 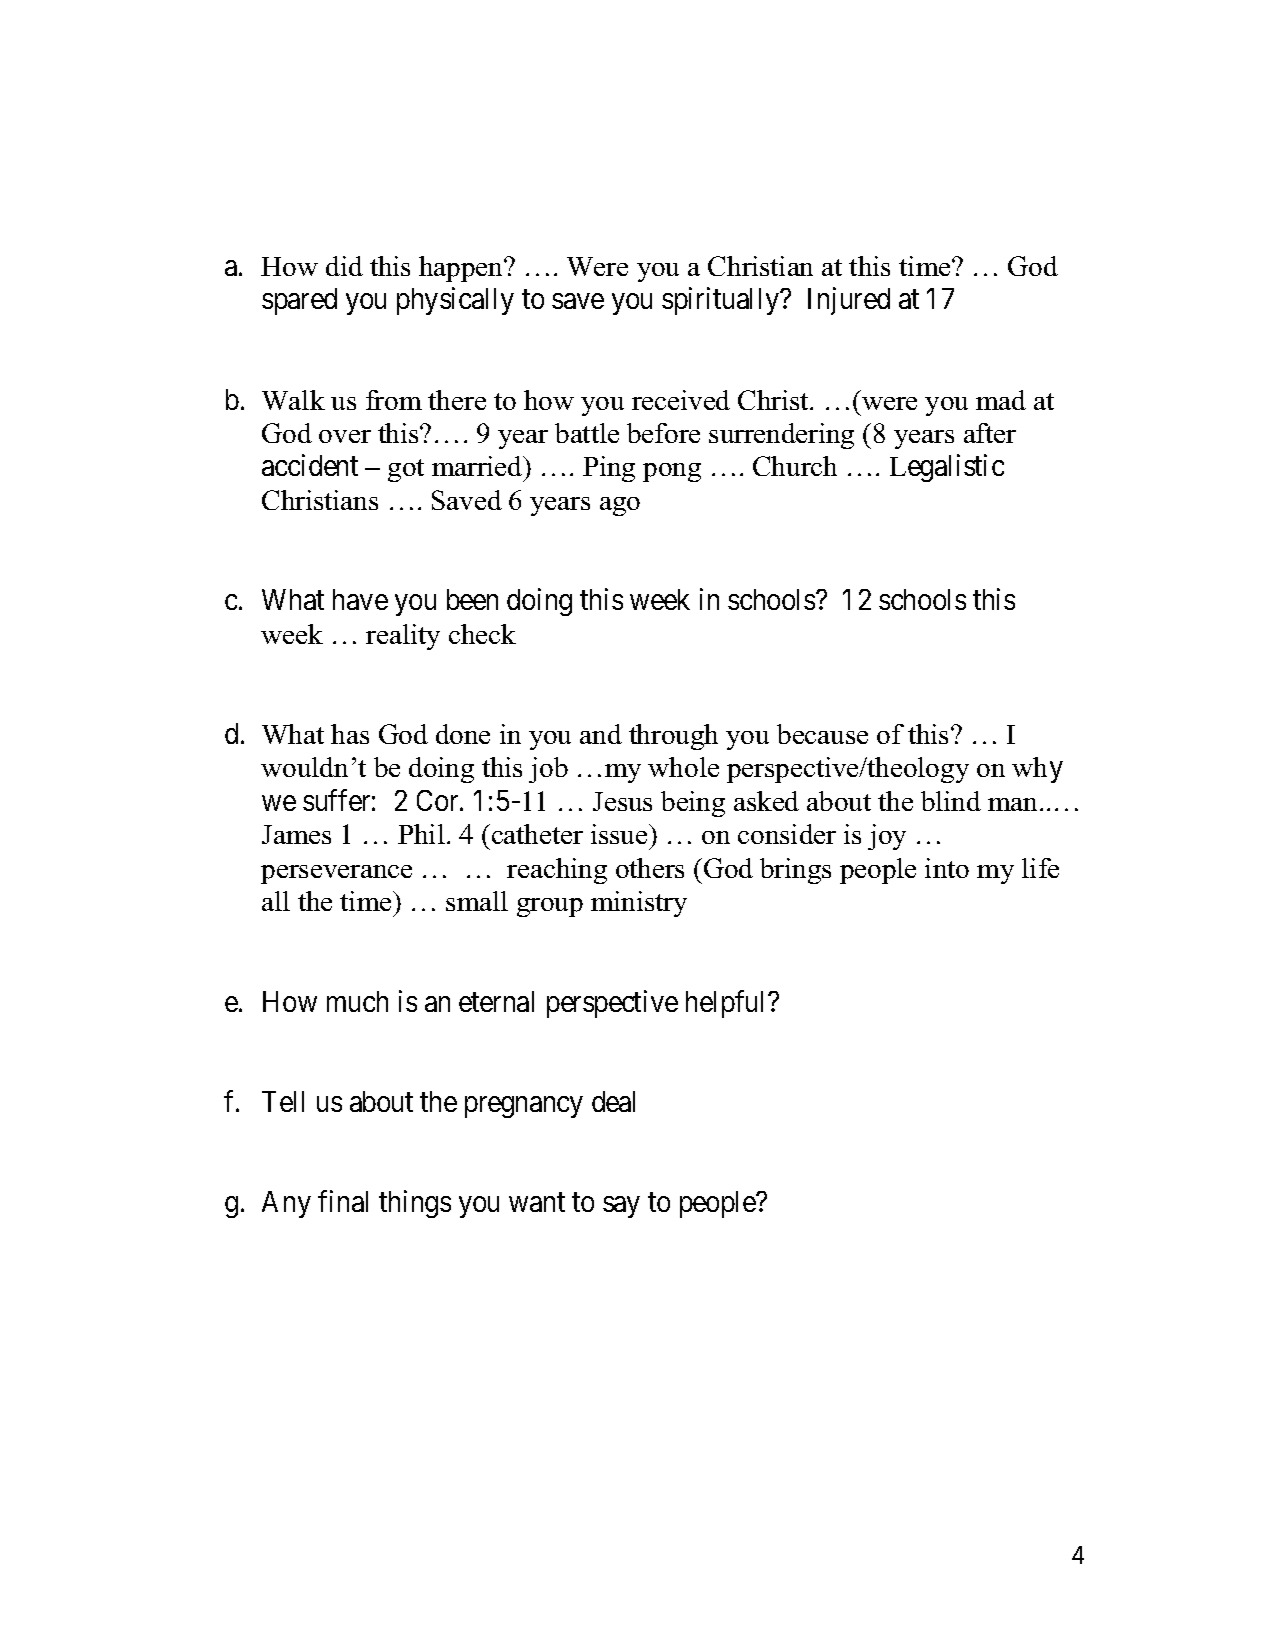 I want to click on helpful, so click(x=727, y=1004).
